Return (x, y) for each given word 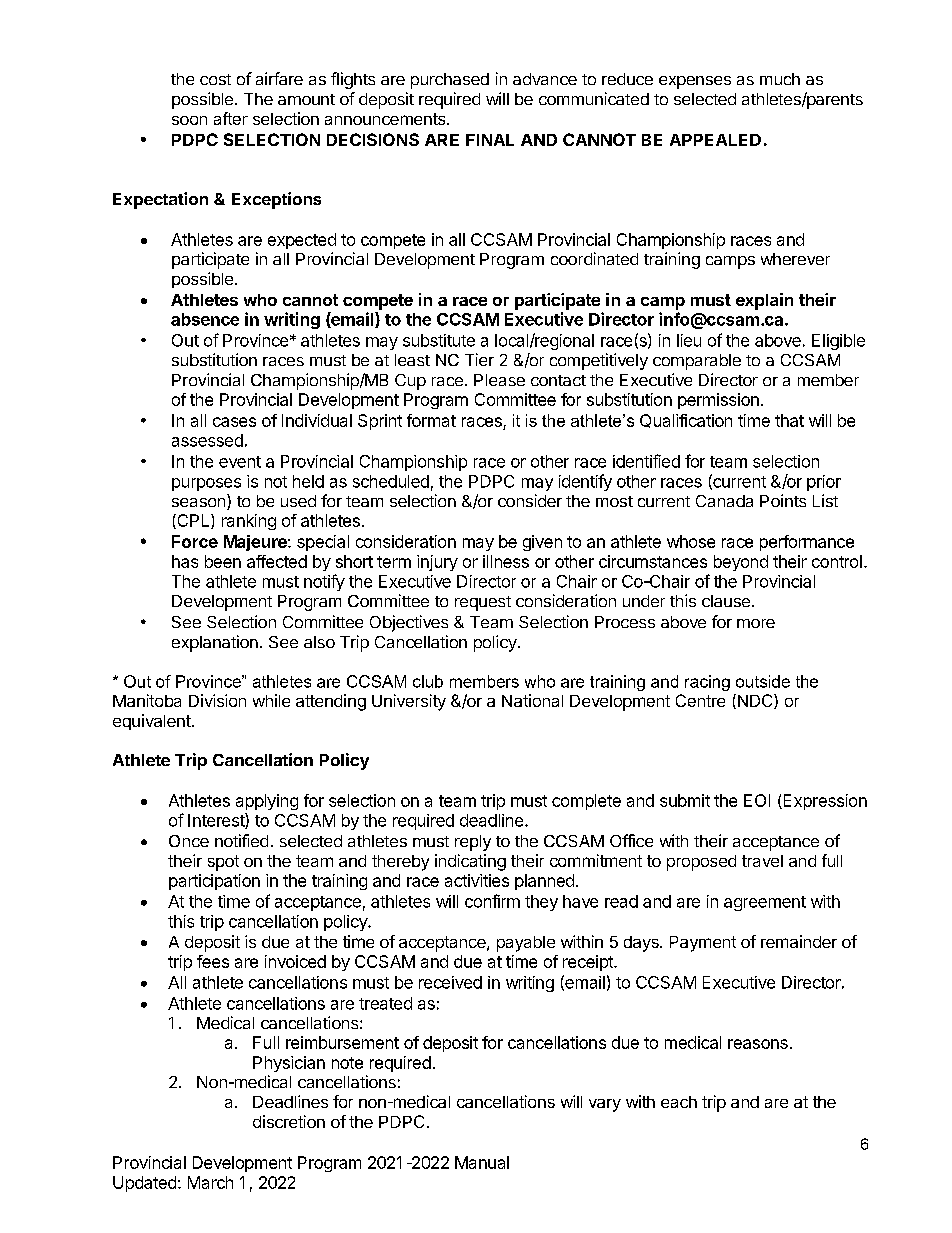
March (210, 1182)
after (231, 118)
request (483, 603)
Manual (482, 1162)
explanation (215, 643)
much (780, 79)
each (679, 1102)
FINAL (490, 140)
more (756, 623)
